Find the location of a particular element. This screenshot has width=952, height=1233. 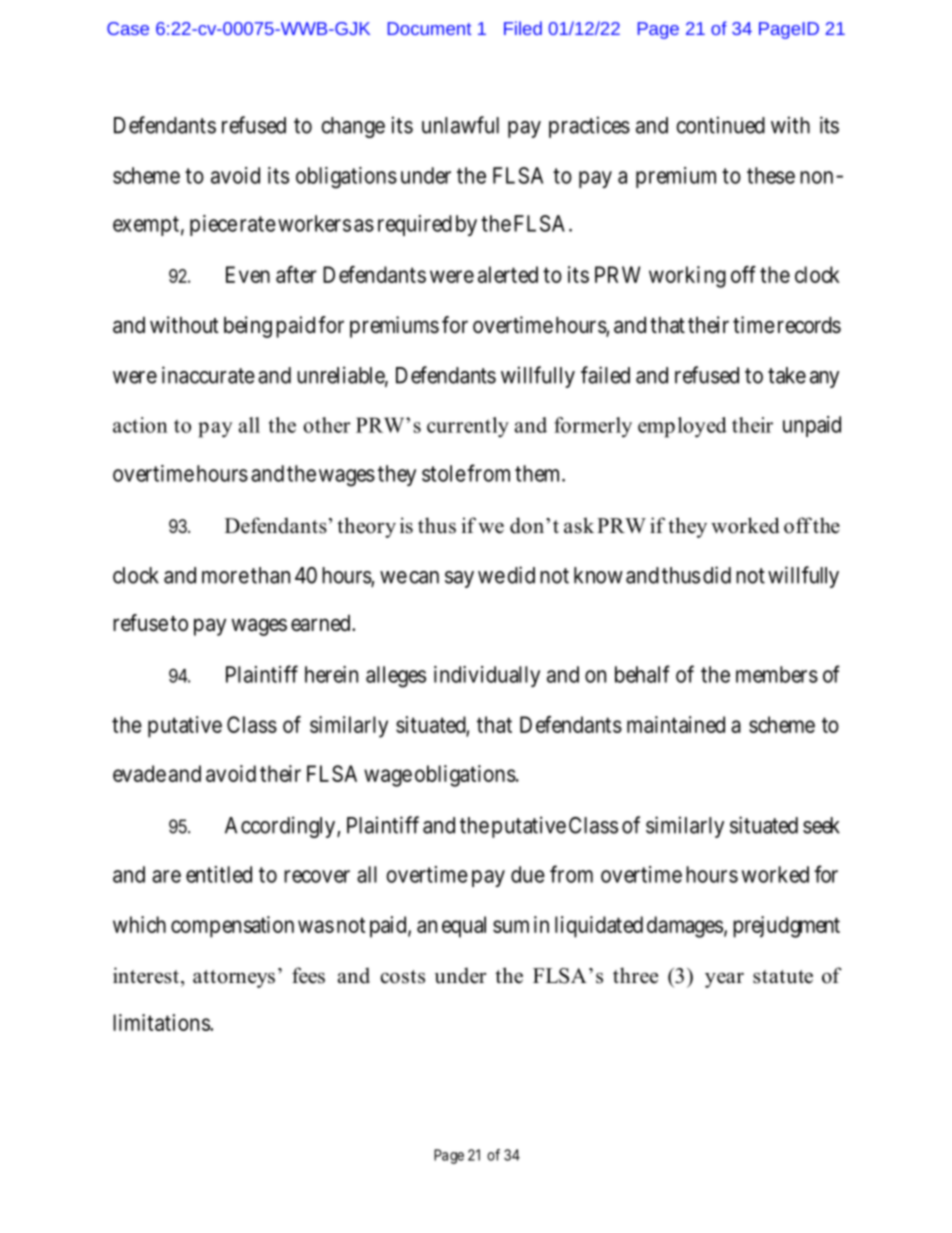

Document is located at coordinates (429, 28).
